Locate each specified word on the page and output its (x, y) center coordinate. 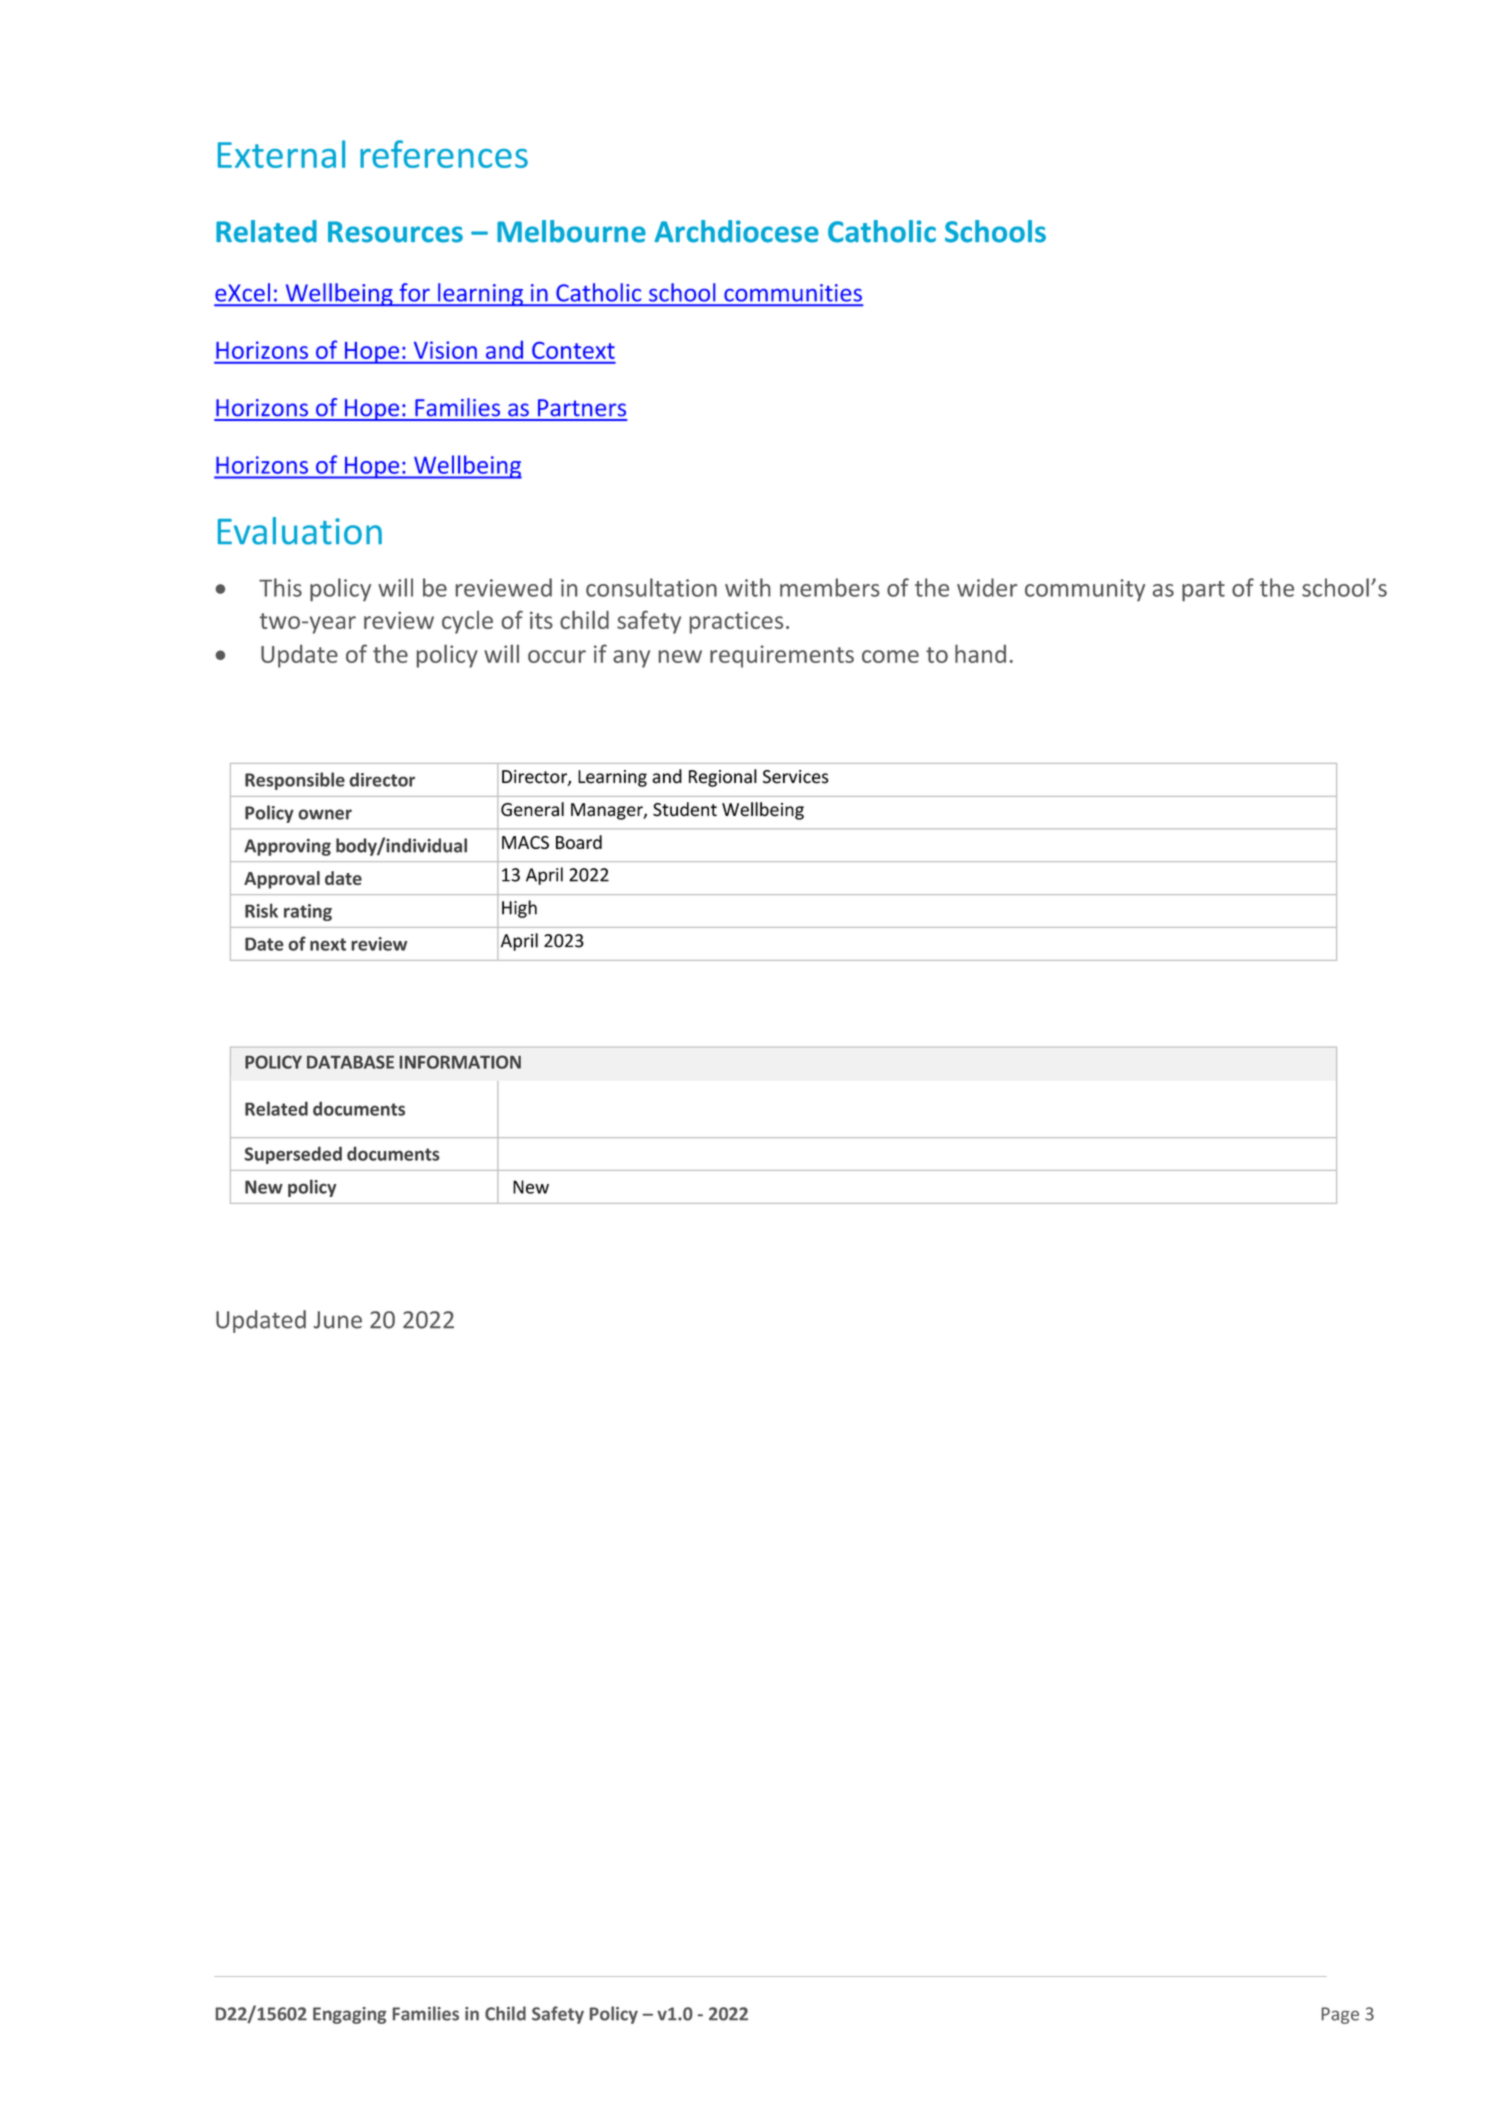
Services (796, 777)
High (519, 909)
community (1085, 590)
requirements (782, 656)
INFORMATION (460, 1062)
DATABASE (350, 1062)
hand (980, 653)
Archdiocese (736, 231)
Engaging (349, 2015)
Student (685, 809)
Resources (395, 232)
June (338, 1320)
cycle (467, 622)
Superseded (293, 1155)
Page (1340, 2015)
